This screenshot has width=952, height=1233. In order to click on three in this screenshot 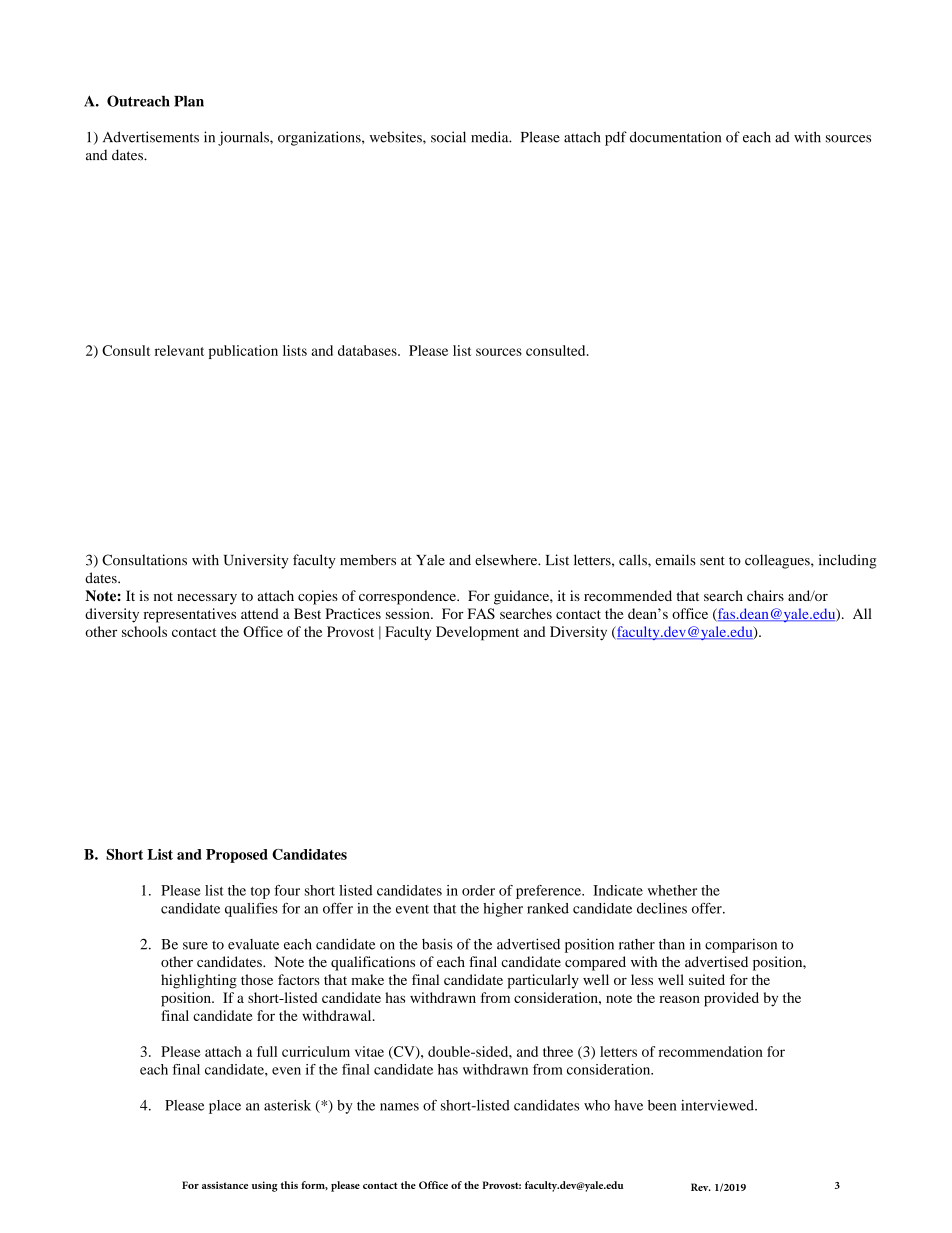, I will do `click(558, 1051)`.
